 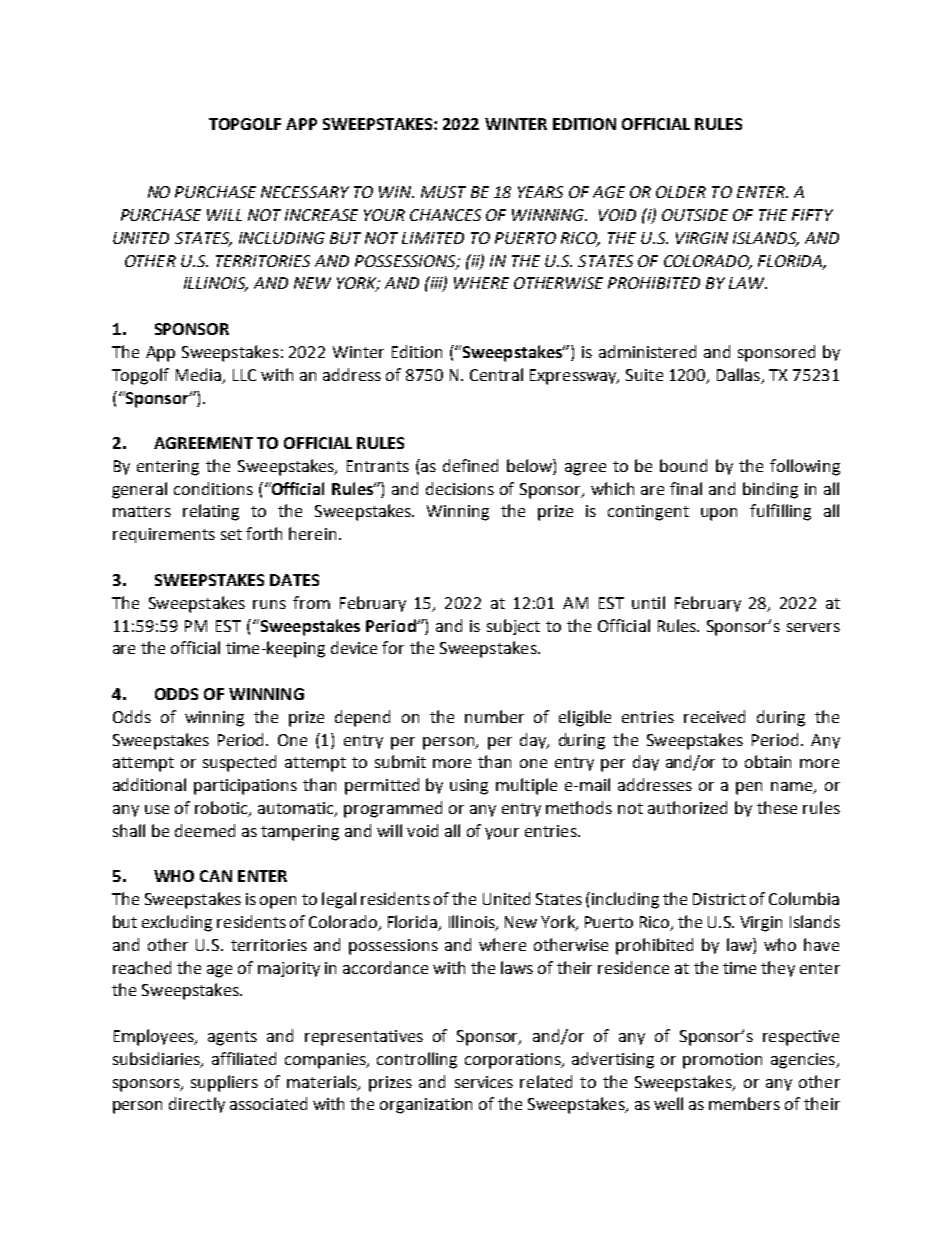 What do you see at coordinates (445, 215) in the document?
I see `CHANCES` at bounding box center [445, 215].
